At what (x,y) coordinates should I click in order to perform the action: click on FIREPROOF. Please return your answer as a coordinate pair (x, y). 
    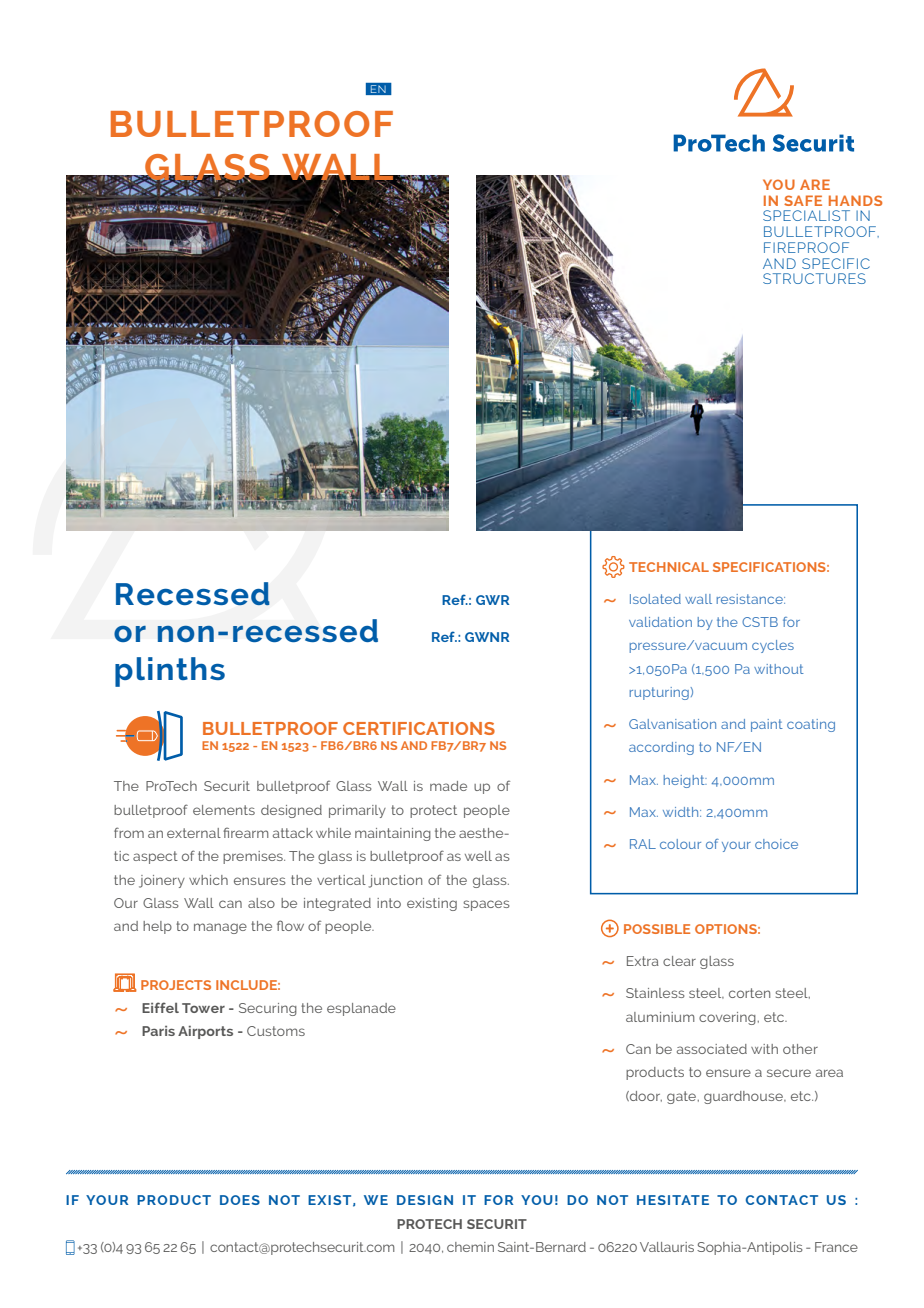
    Looking at the image, I should click on (806, 247).
